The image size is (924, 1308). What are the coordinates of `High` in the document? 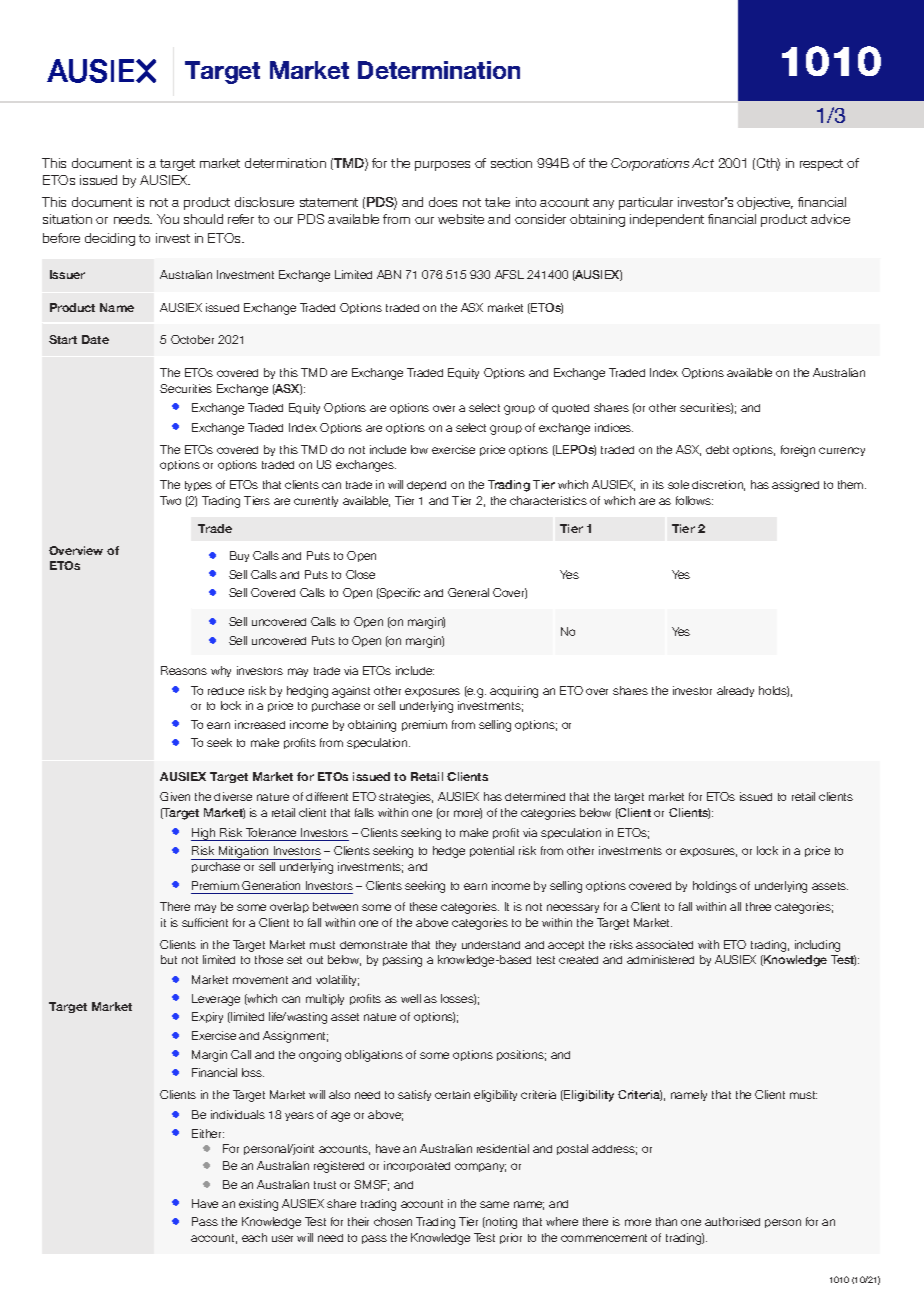 It's located at (204, 834).
